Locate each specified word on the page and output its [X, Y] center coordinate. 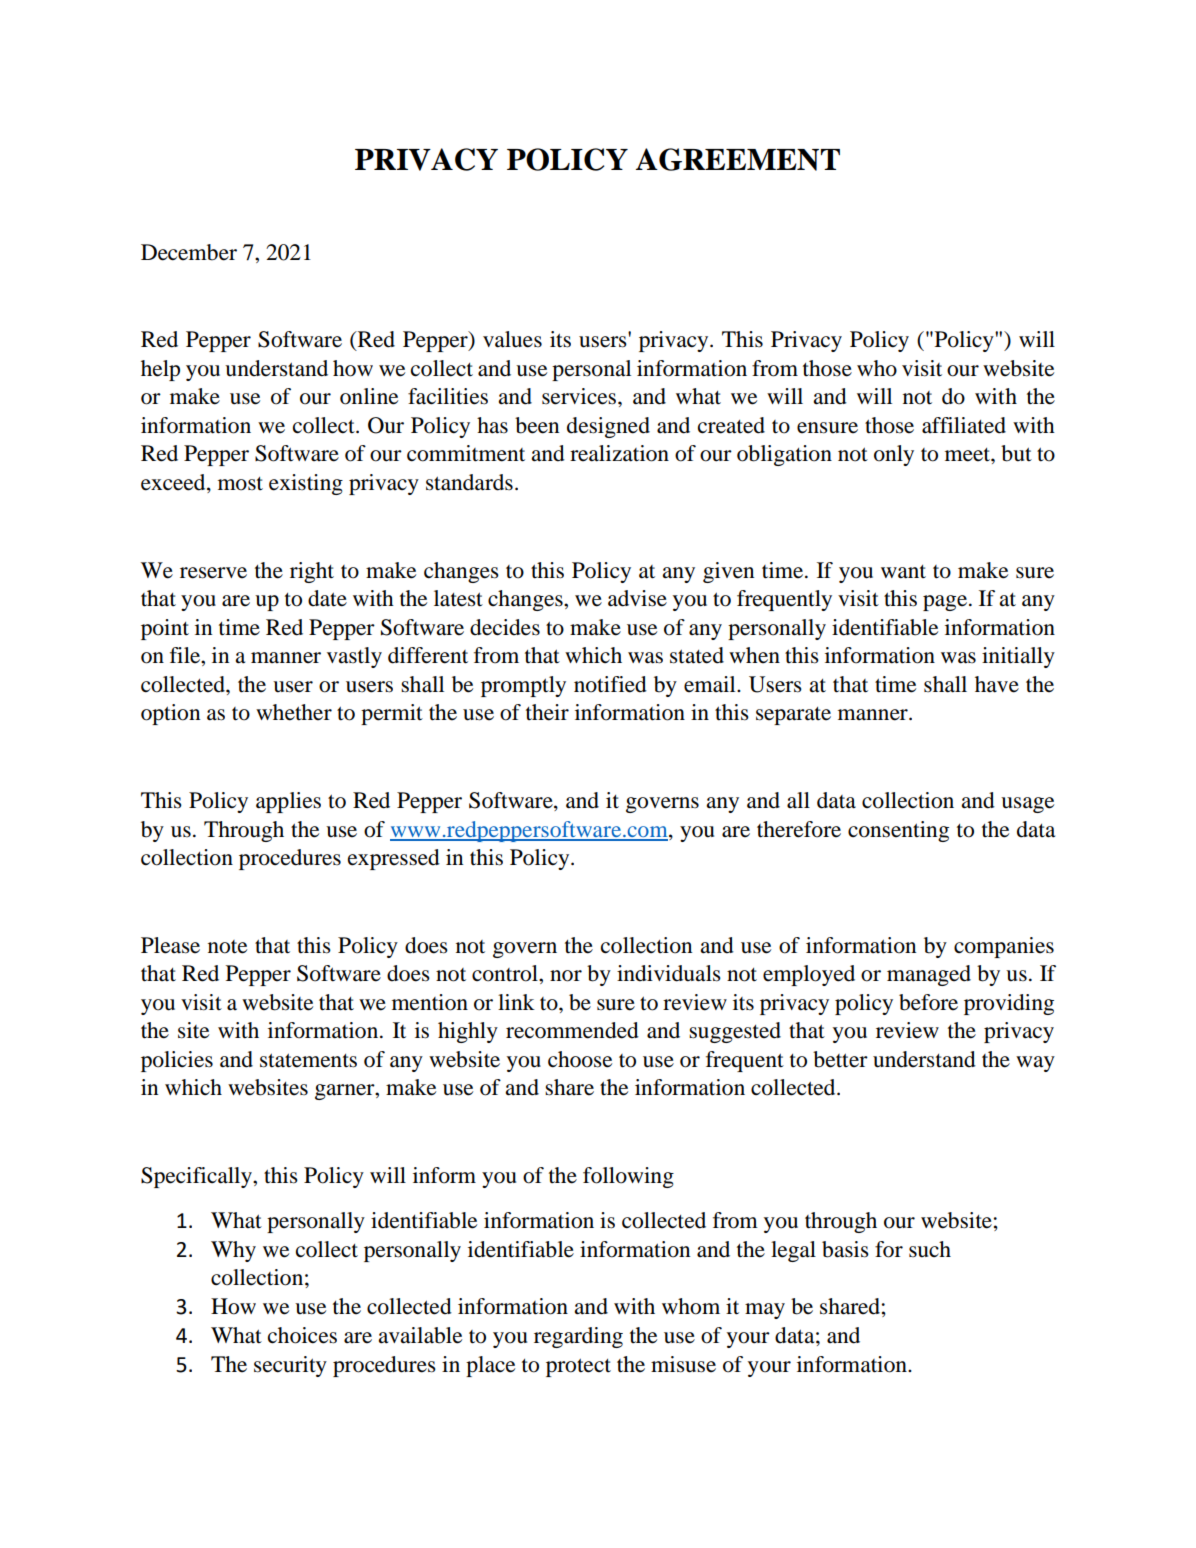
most [240, 484]
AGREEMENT [738, 159]
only [894, 455]
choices [302, 1335]
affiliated [964, 425]
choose [580, 1059]
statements [308, 1060]
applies [288, 802]
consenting [898, 831]
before [928, 1002]
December [189, 252]
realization [619, 453]
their [547, 712]
